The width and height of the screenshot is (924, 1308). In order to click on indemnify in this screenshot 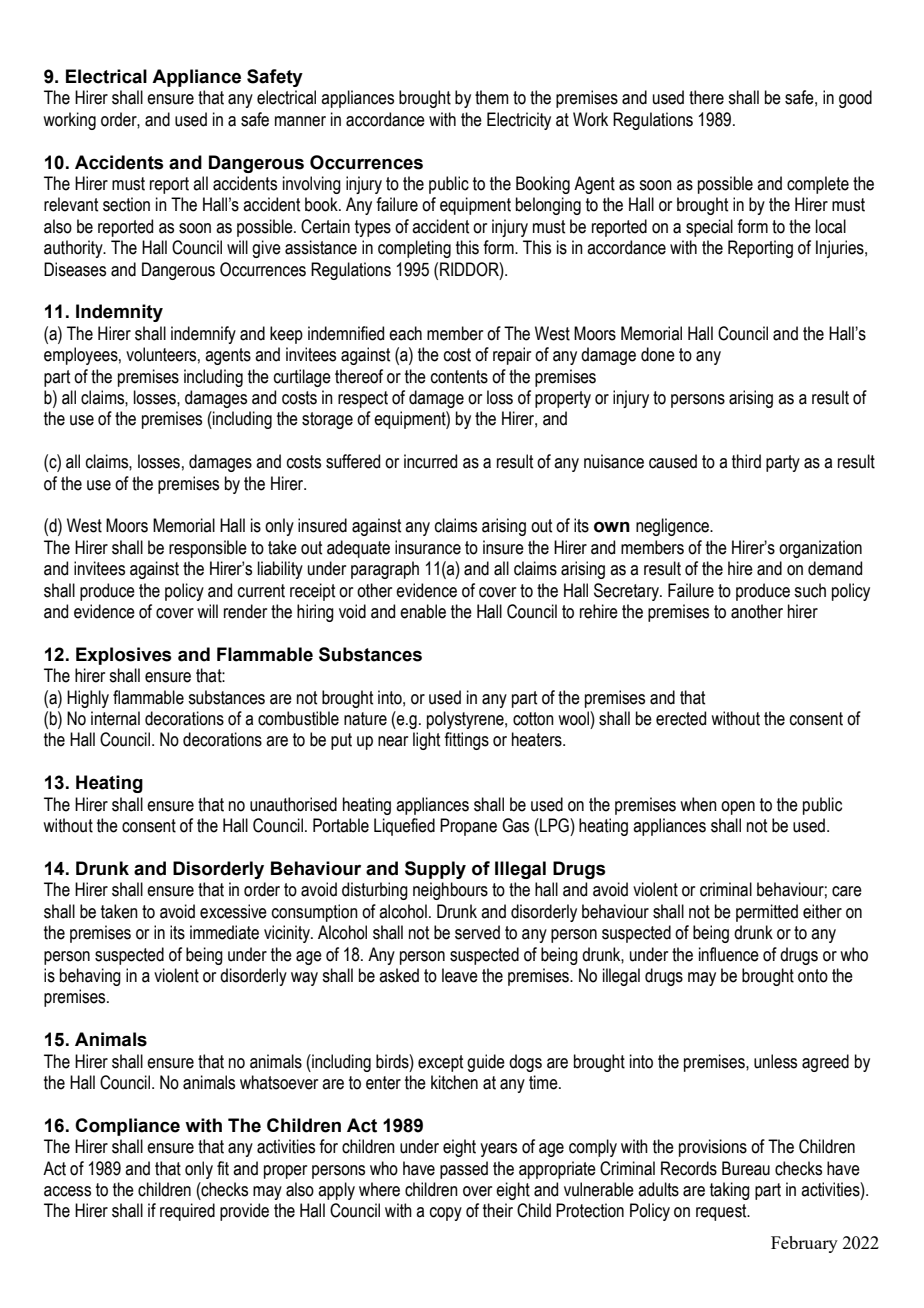, I will do `click(203, 335)`.
